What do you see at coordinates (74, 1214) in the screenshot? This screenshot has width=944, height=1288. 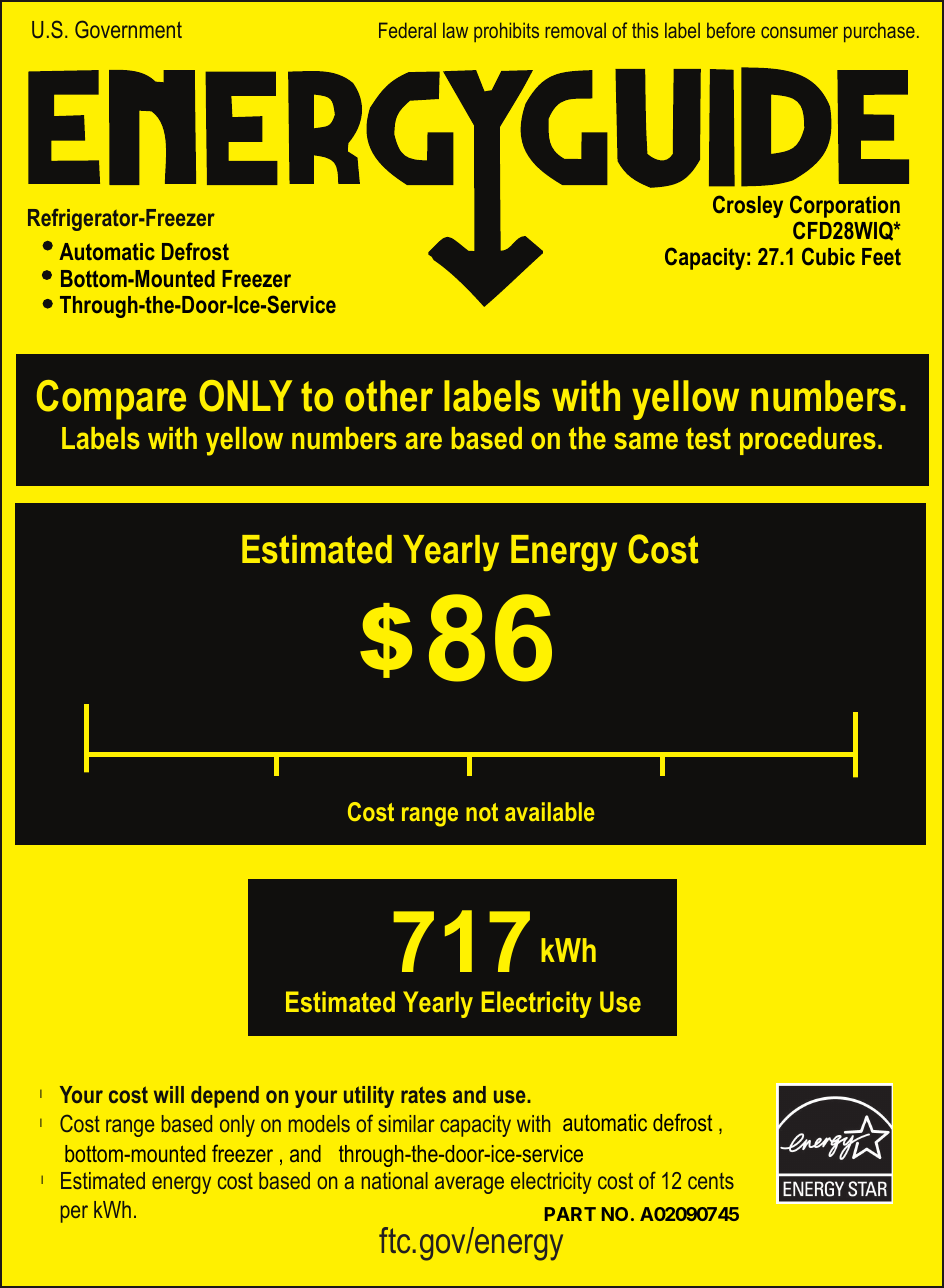 I see `per` at bounding box center [74, 1214].
